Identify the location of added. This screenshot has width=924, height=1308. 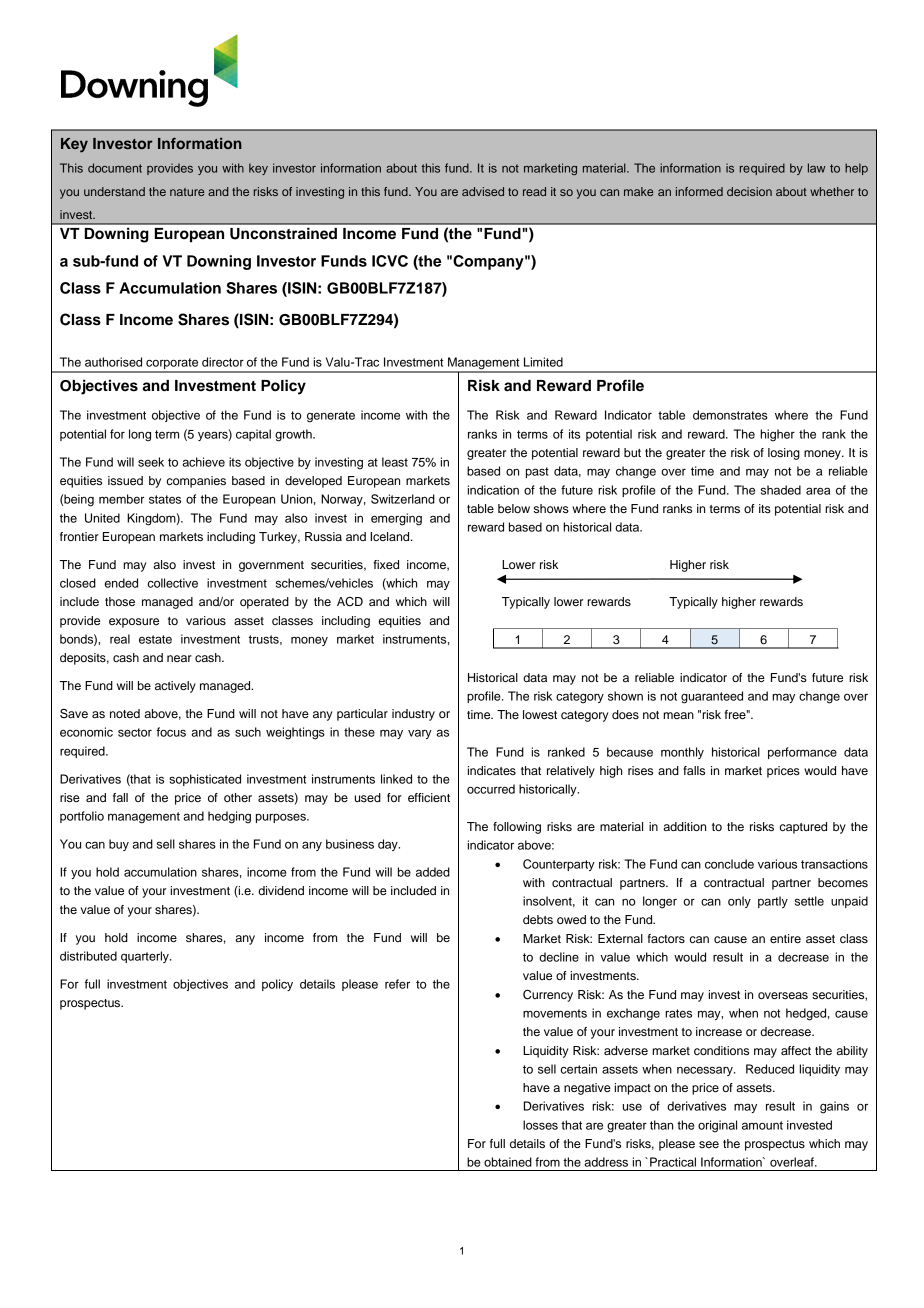
(433, 872).
